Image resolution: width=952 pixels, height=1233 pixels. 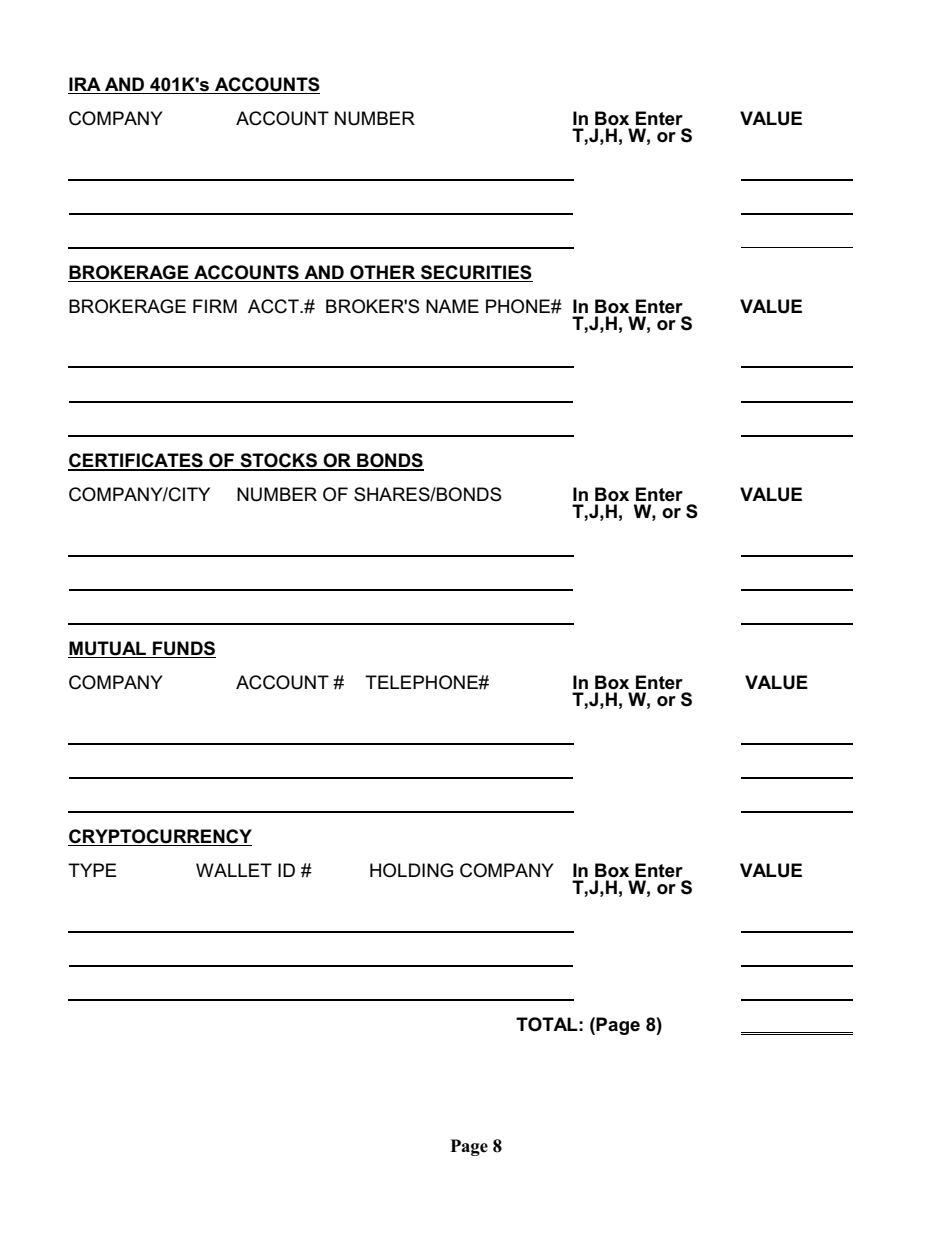 I want to click on IRA, so click(x=85, y=84).
